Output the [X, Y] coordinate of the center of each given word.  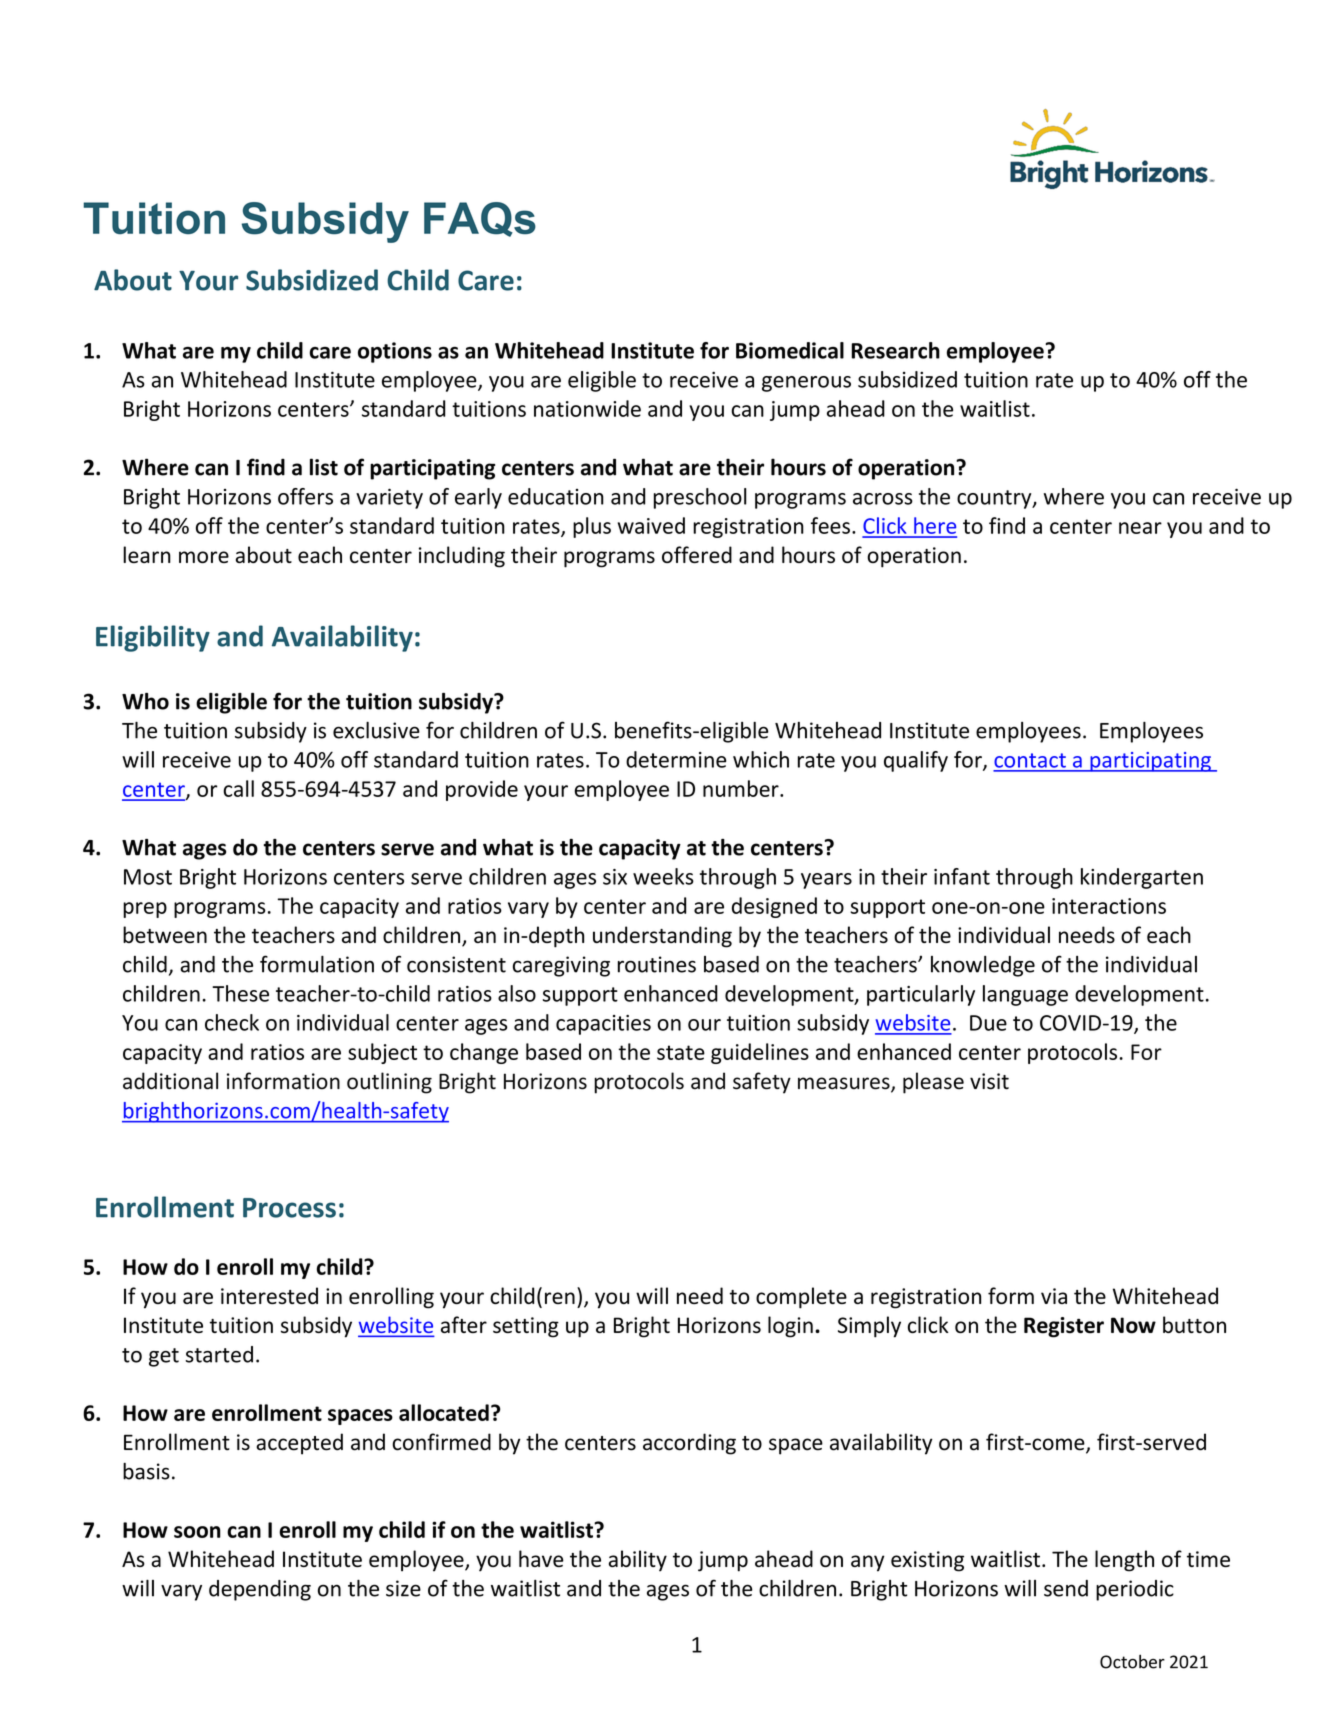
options [395, 352]
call [238, 788]
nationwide [587, 408]
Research [895, 350]
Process [289, 1208]
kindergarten [1142, 878]
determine [676, 759]
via [1054, 1296]
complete [801, 1298]
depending [260, 1590]
